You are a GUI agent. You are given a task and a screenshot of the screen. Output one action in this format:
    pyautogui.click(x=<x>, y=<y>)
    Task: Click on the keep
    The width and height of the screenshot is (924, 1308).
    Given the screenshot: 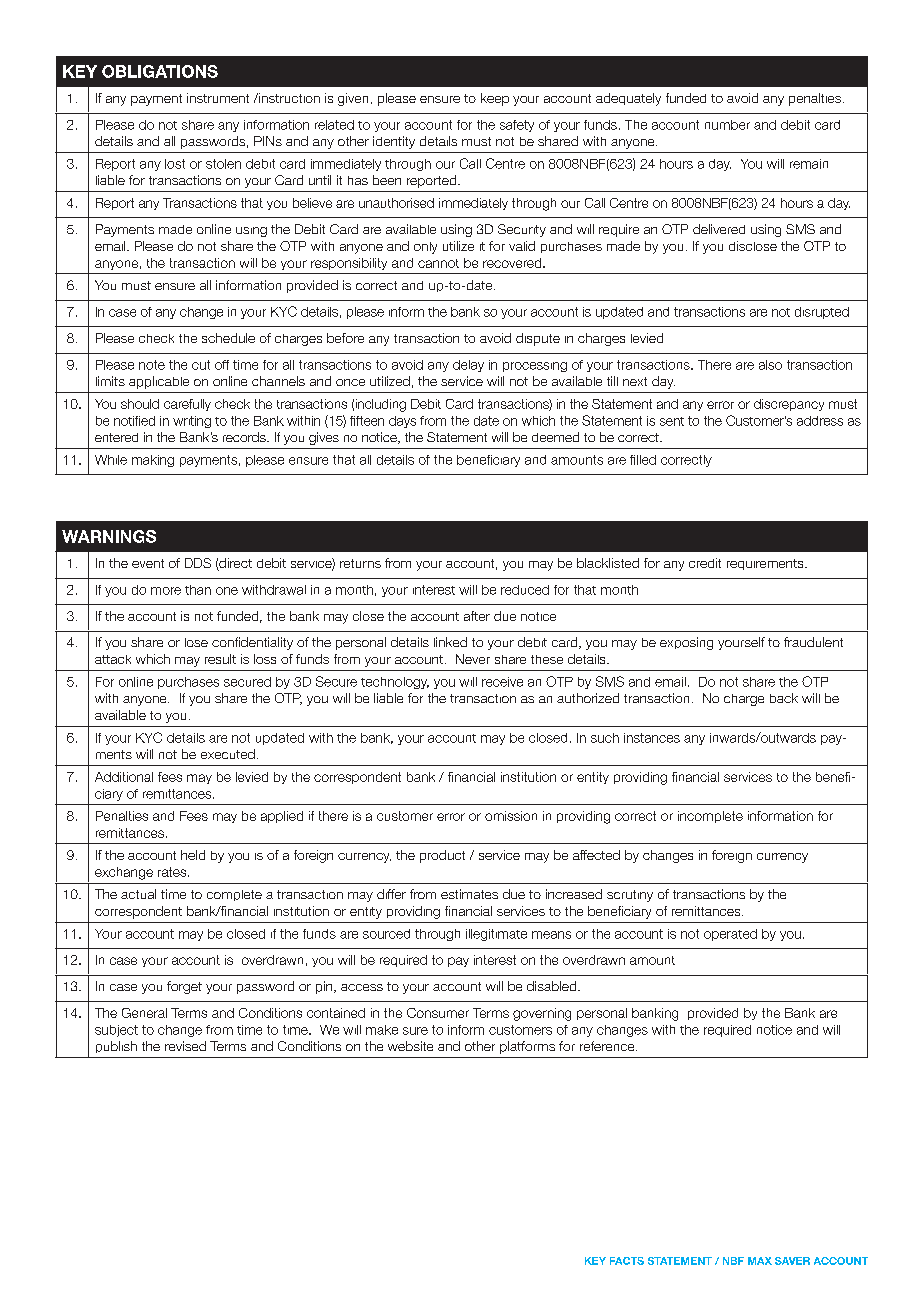 What is the action you would take?
    pyautogui.click(x=495, y=99)
